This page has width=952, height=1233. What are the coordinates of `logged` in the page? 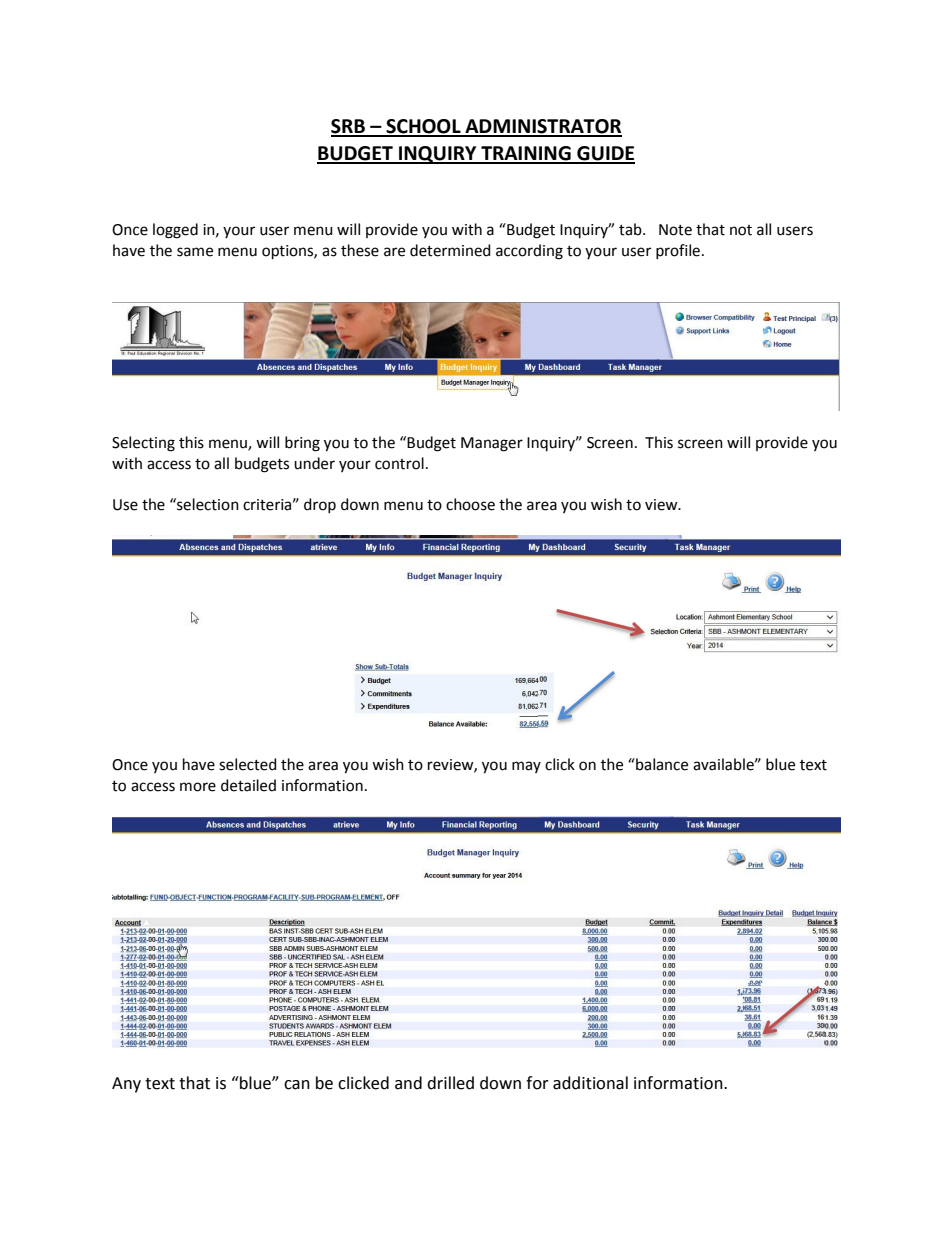 It's located at (175, 231).
